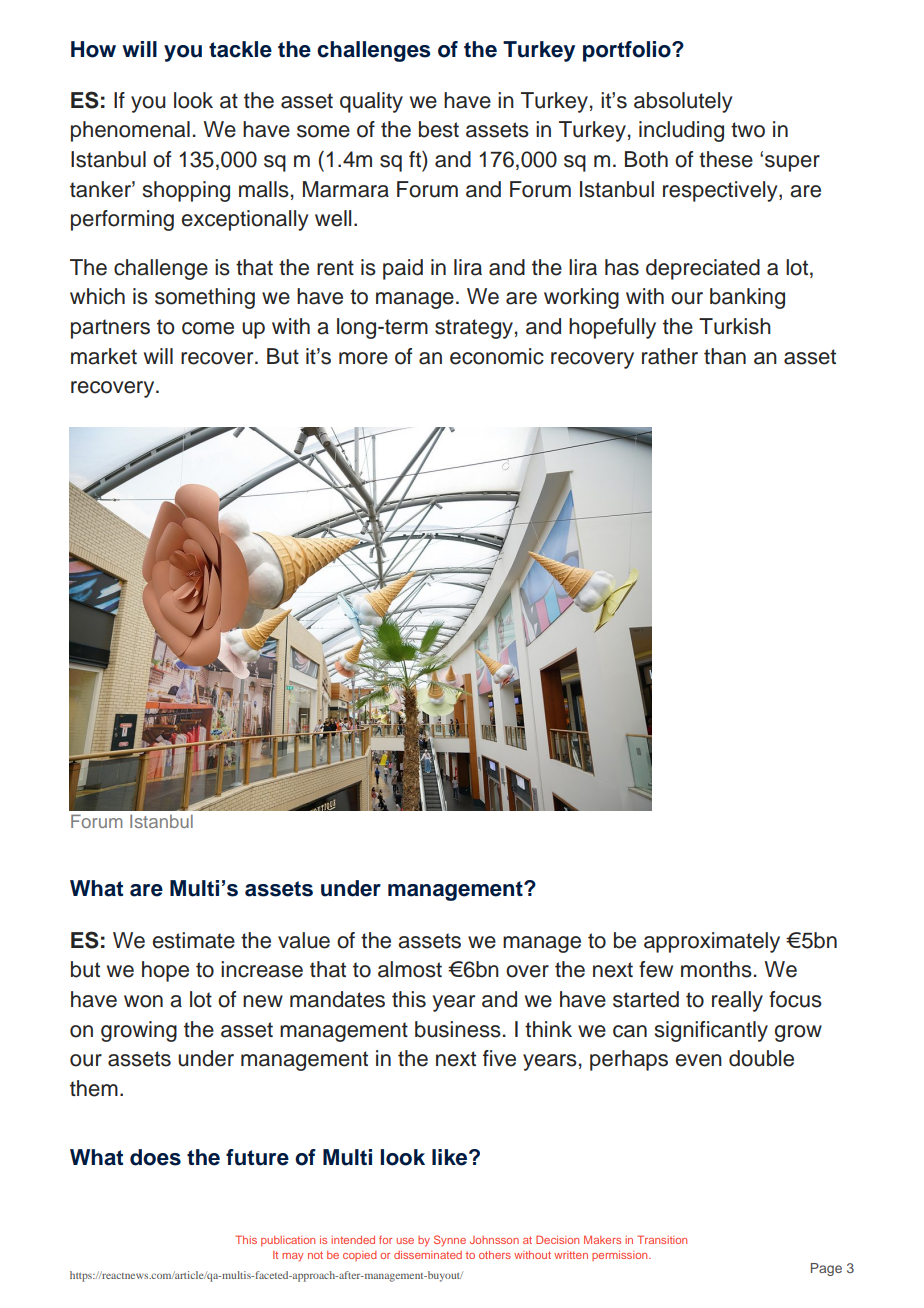  Describe the element at coordinates (428, 1255) in the screenshot. I see `disseminated` at that location.
